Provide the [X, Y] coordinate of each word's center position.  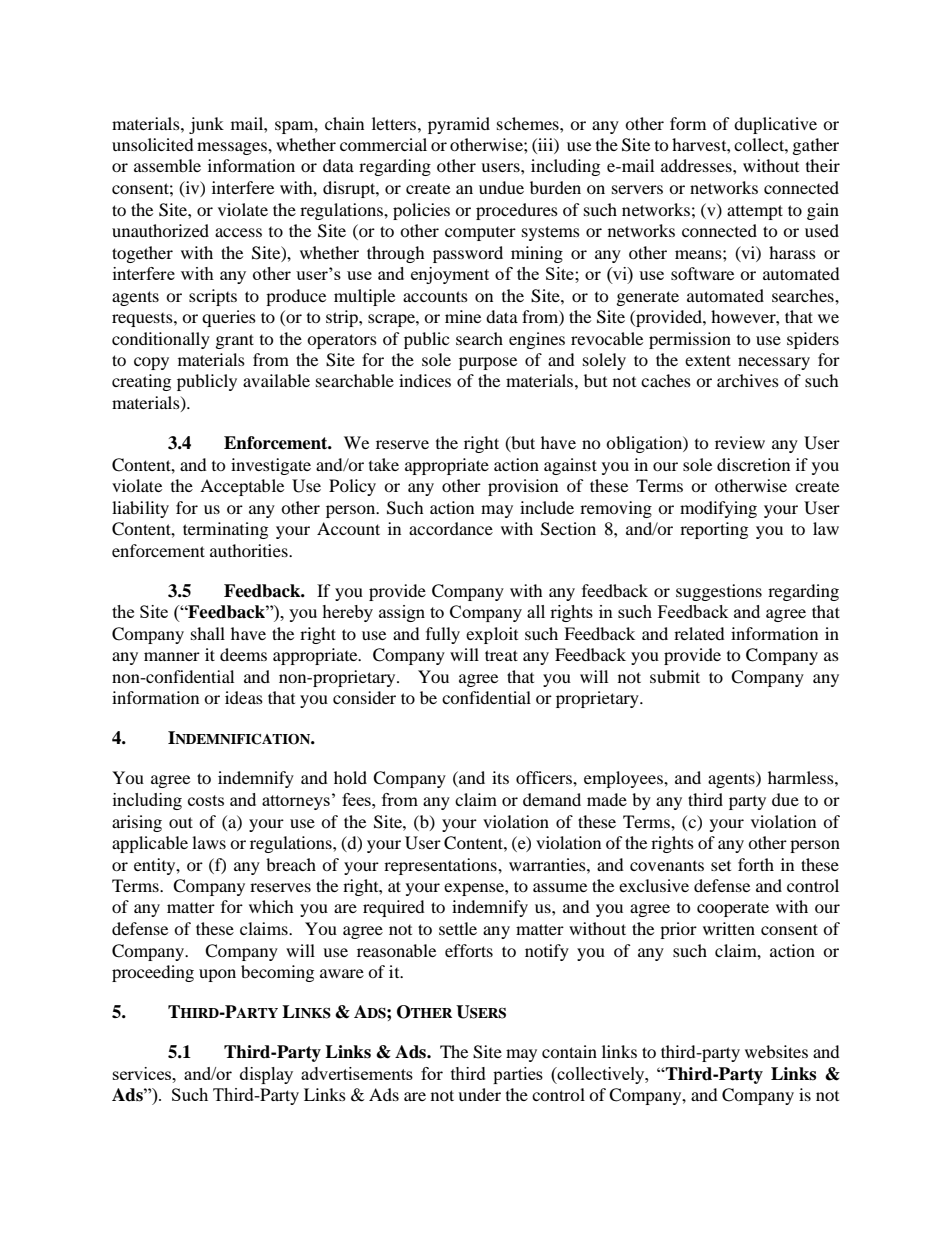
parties [518, 1075]
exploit [492, 635]
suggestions [719, 592]
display [266, 1075]
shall [208, 633]
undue [501, 187]
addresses [697, 165]
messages [233, 148]
